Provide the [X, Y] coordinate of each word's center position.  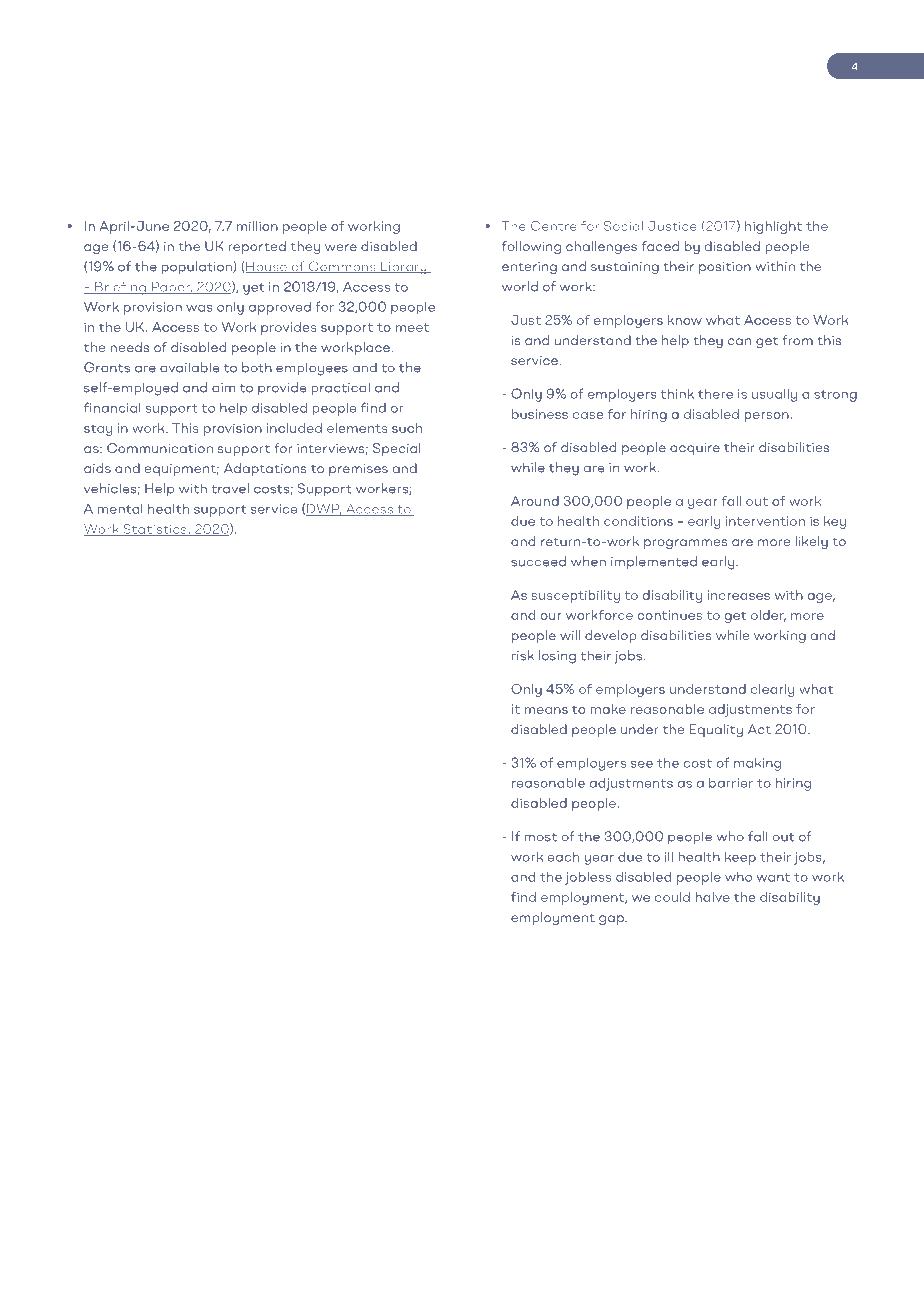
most [540, 837]
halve [712, 897]
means [546, 710]
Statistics [155, 530]
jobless [588, 878]
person [766, 417]
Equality [716, 730]
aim [223, 388]
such [407, 428]
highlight [773, 227]
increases [739, 595]
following [531, 247]
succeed [538, 561]
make [608, 709]
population [198, 267]
